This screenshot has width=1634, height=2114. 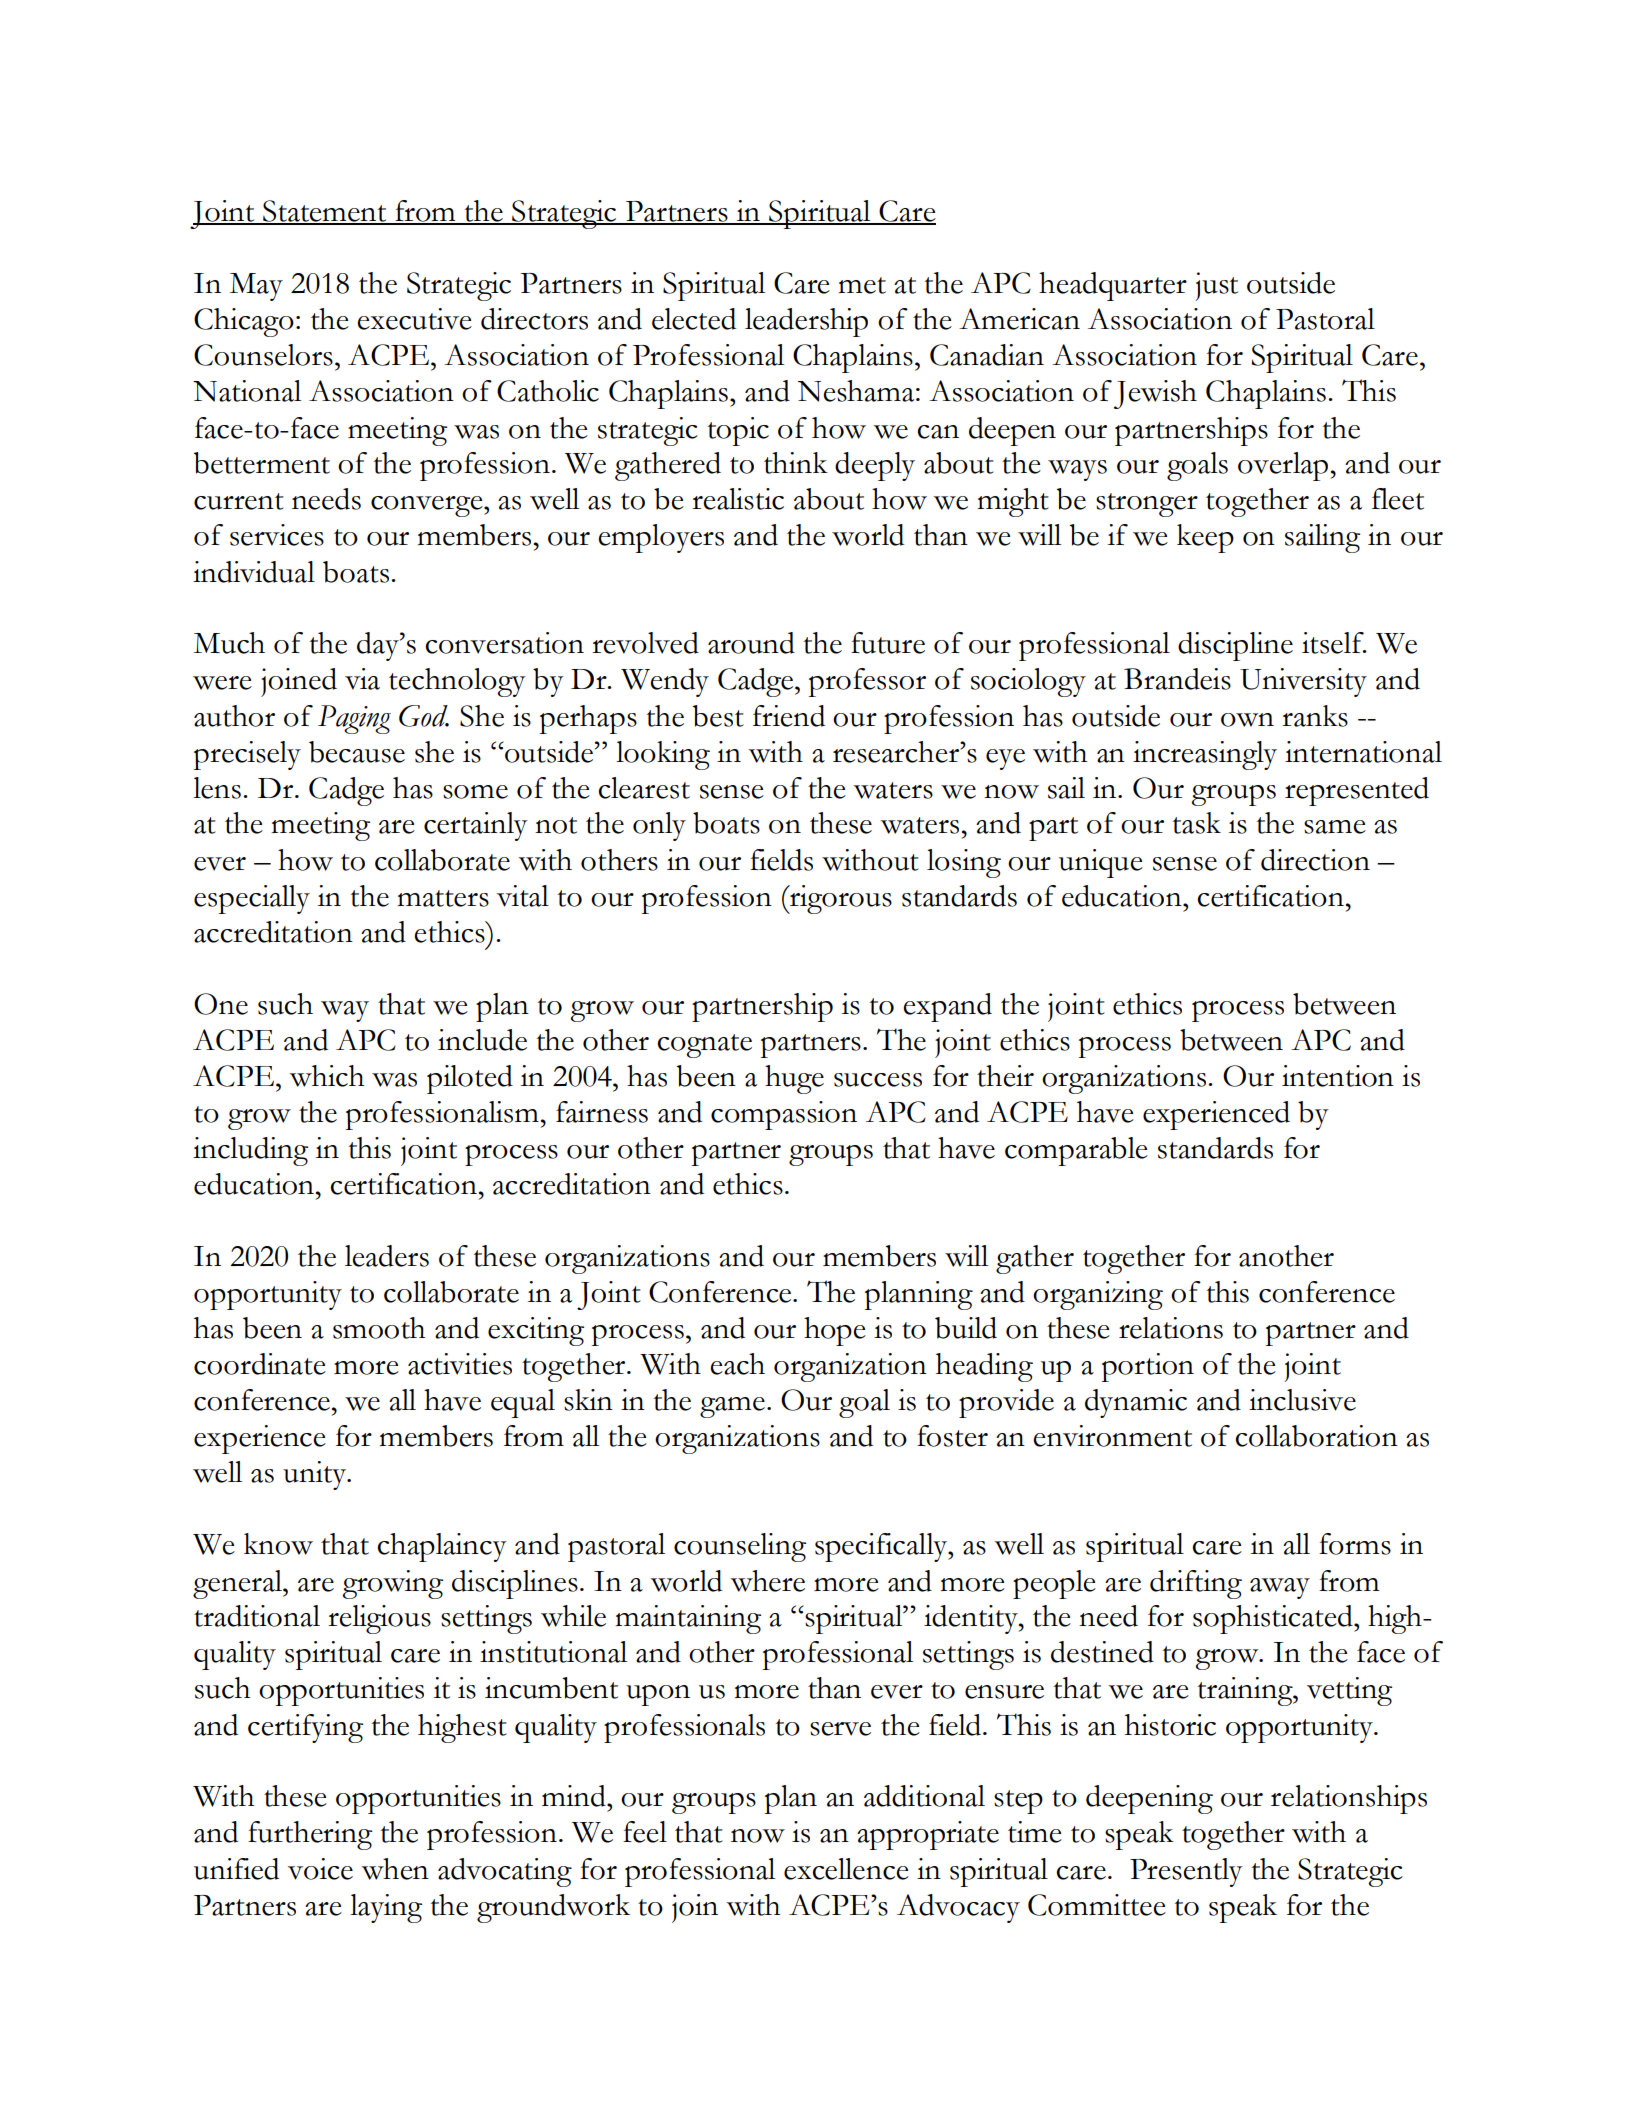 I want to click on know, so click(x=278, y=1544).
